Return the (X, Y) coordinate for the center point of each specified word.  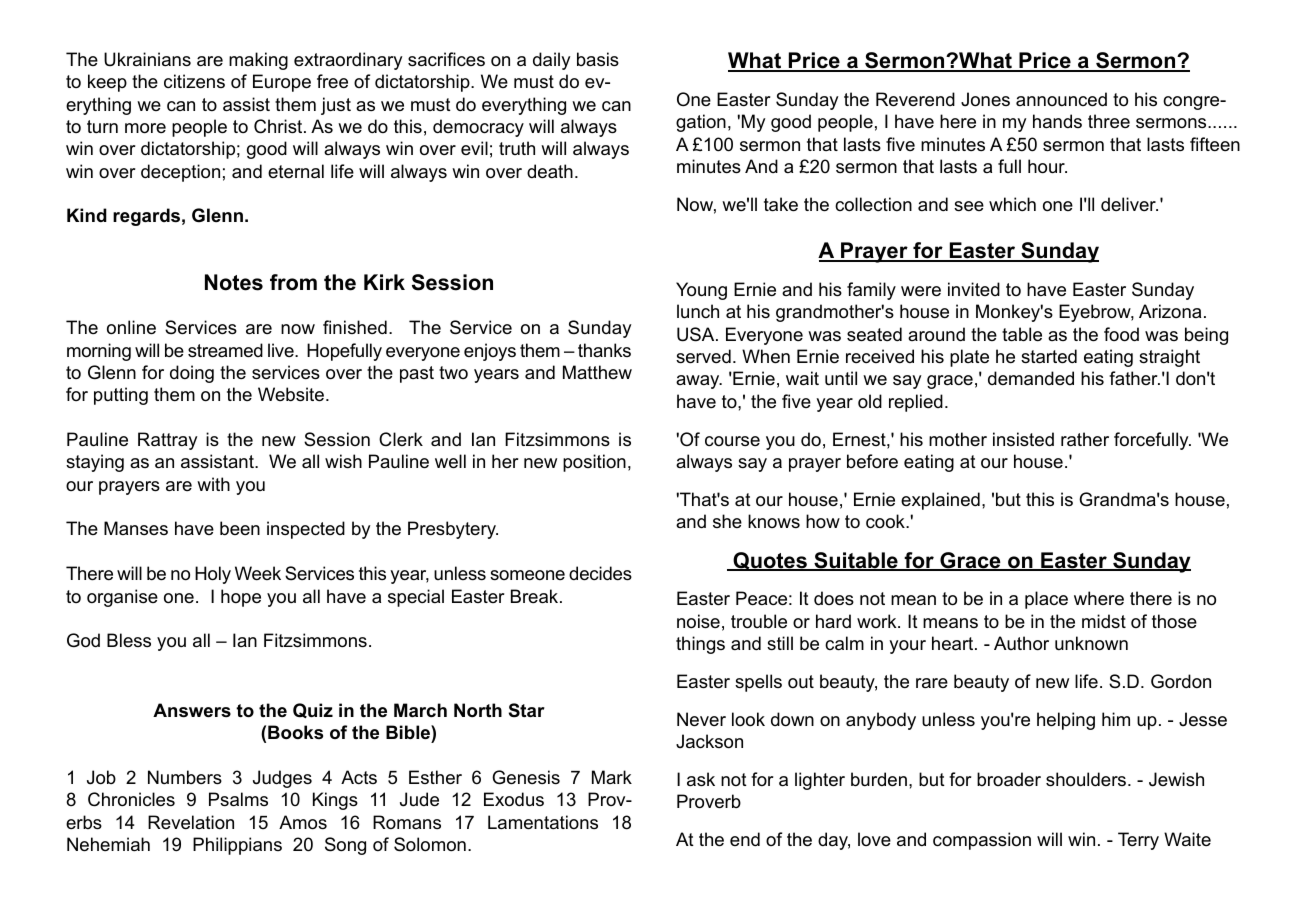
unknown (1091, 643)
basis (598, 59)
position (594, 463)
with (213, 484)
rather (1085, 439)
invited (974, 289)
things (700, 645)
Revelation (191, 822)
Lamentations (543, 822)
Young (701, 291)
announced (1061, 99)
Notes (234, 282)
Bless (129, 640)
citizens (194, 81)
